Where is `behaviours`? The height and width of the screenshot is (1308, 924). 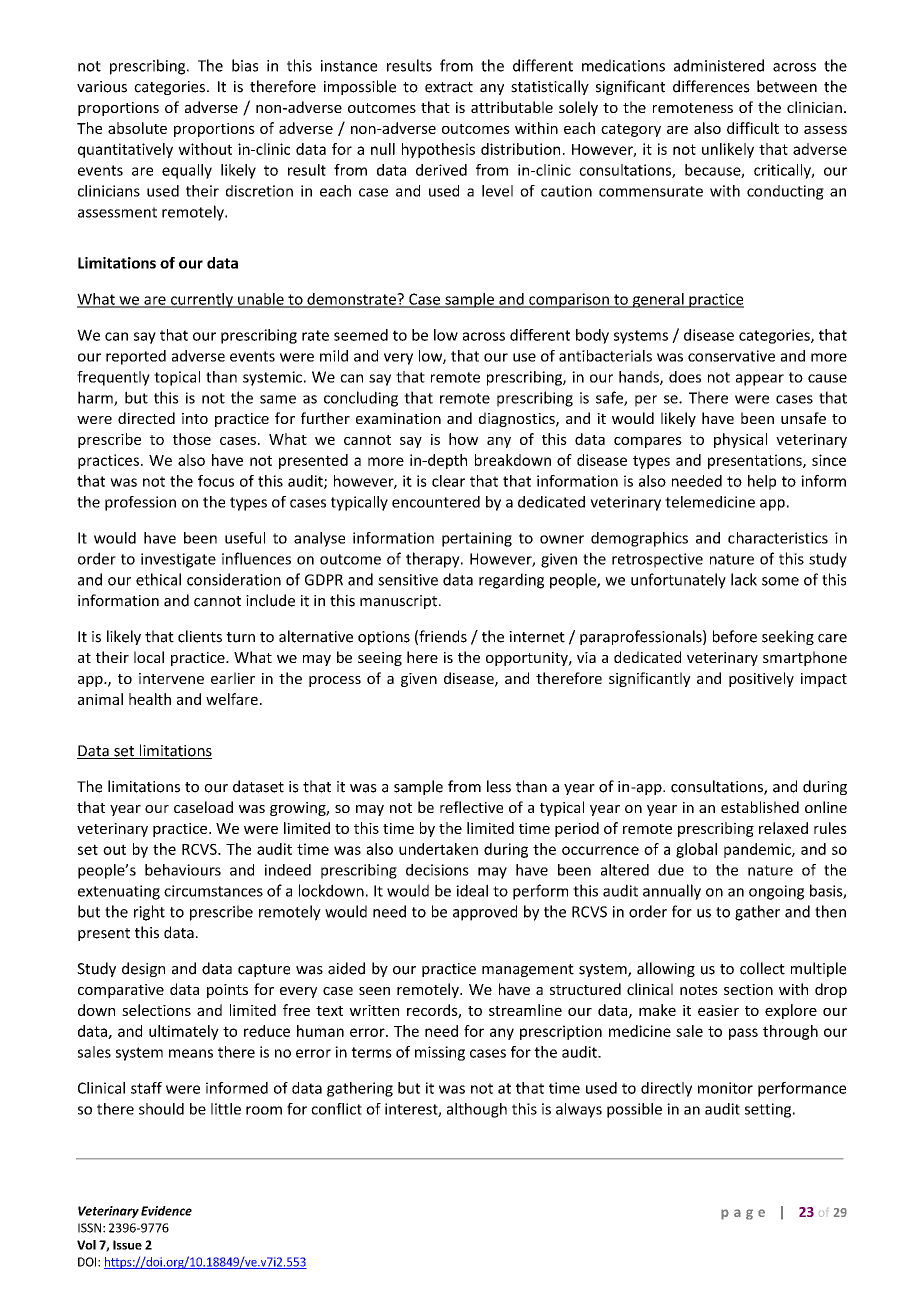 behaviours is located at coordinates (183, 870).
